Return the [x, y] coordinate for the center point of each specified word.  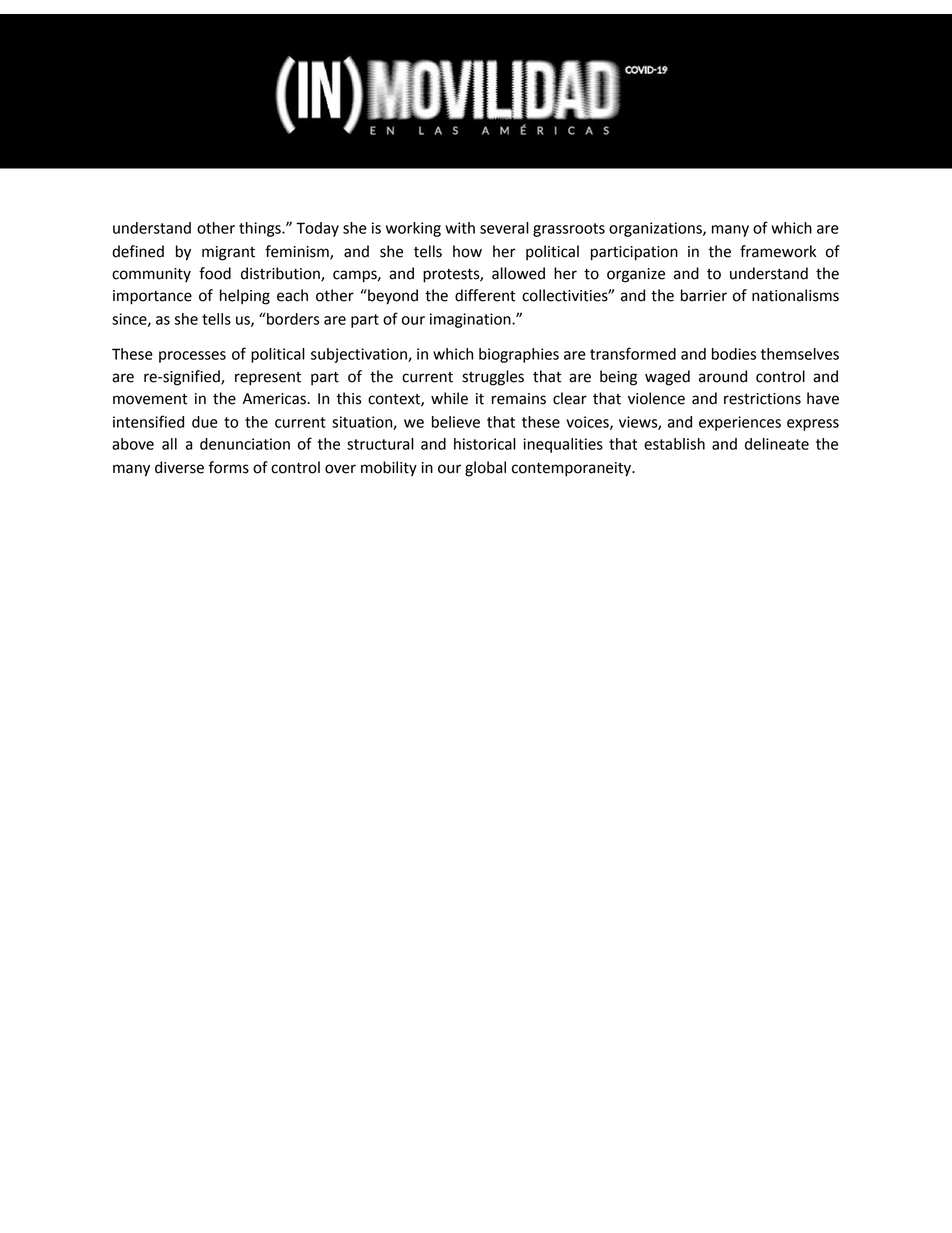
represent [268, 379]
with [460, 228]
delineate [777, 444]
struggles [493, 378]
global [485, 469]
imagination [471, 320]
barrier [704, 295]
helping [245, 297]
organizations [656, 229]
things [261, 229]
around [723, 376]
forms [229, 467]
